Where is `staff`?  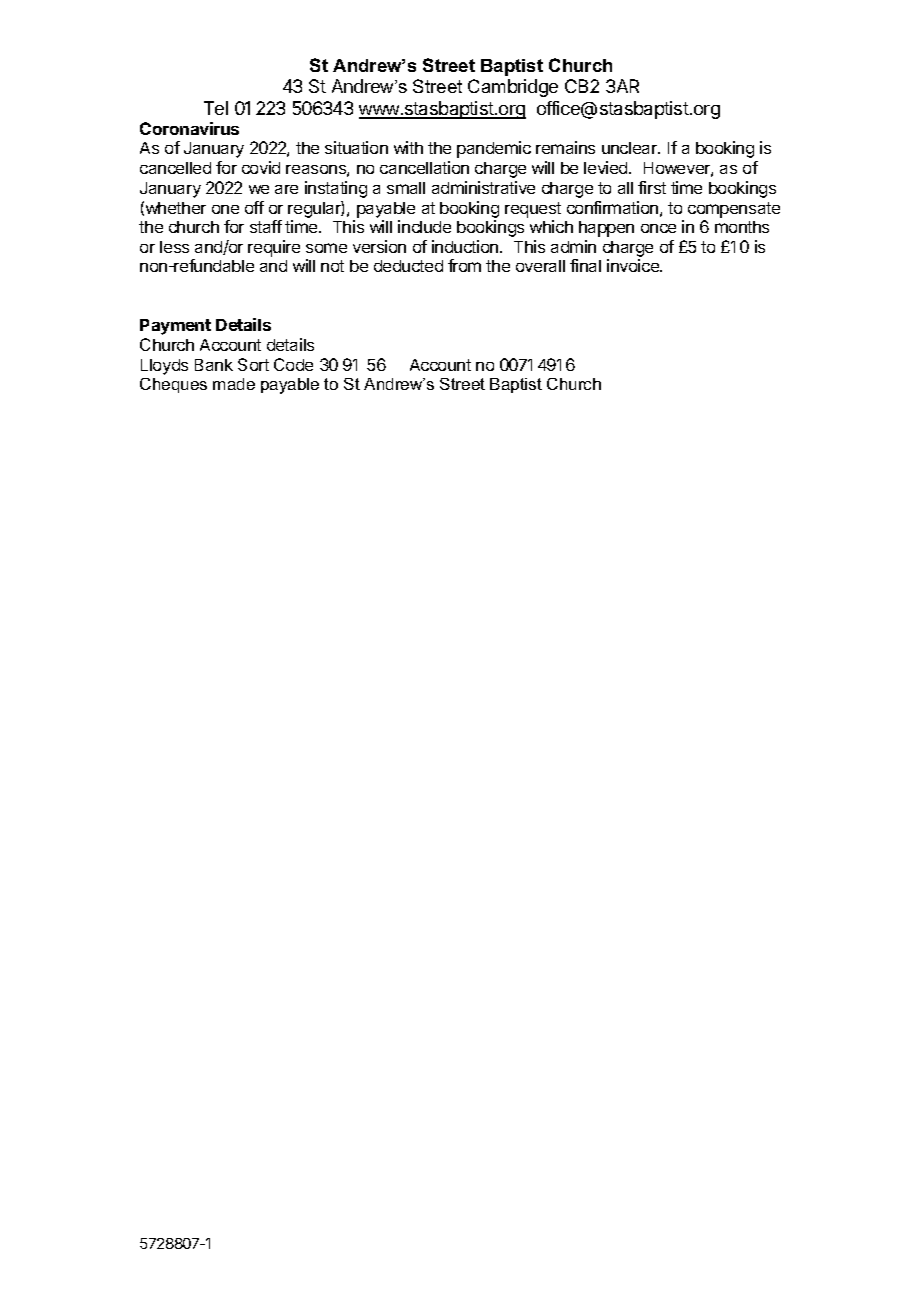 staff is located at coordinates (266, 226).
